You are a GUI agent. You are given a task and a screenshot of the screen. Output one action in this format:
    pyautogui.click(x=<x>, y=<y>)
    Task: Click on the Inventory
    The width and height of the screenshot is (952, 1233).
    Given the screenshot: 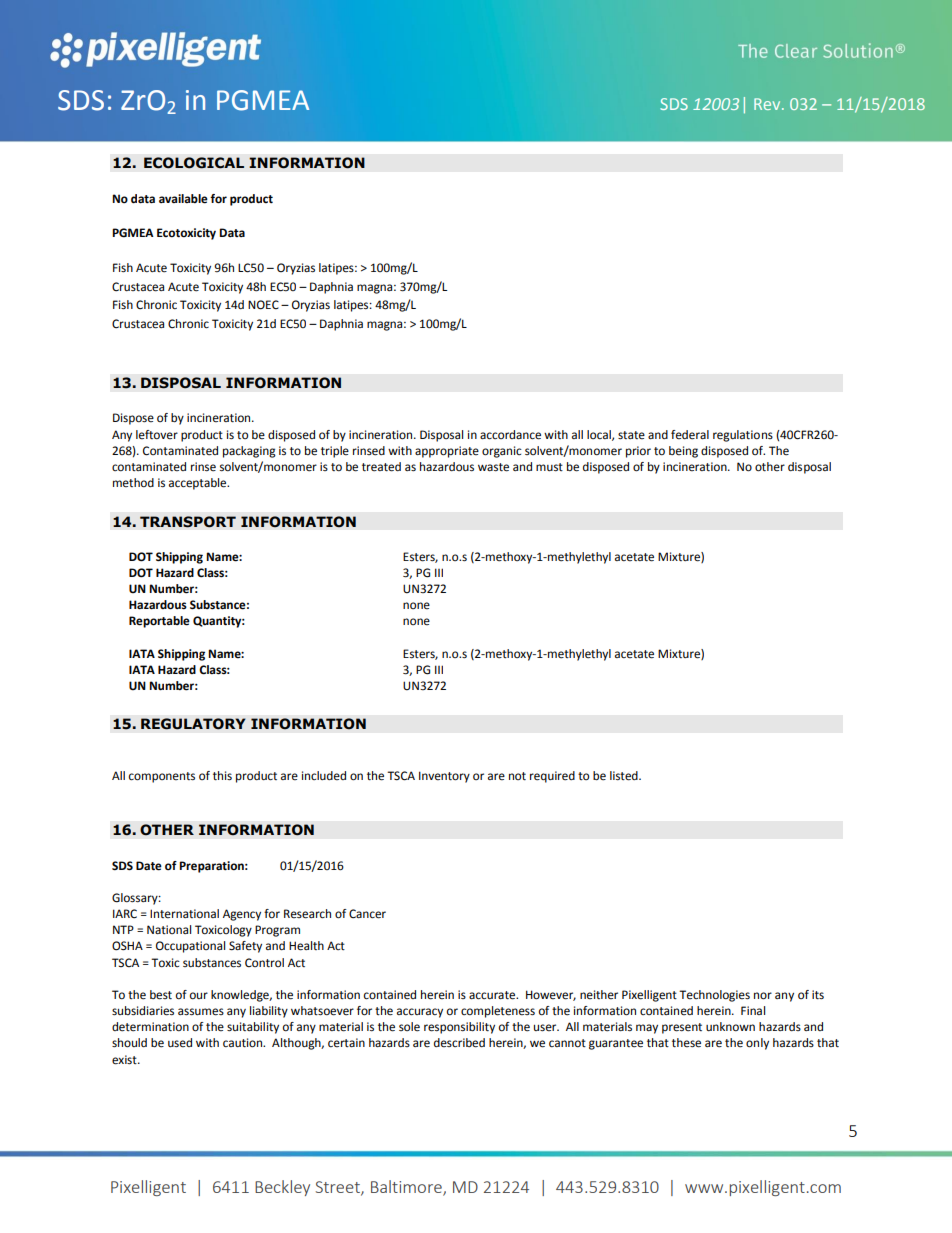 What is the action you would take?
    pyautogui.click(x=444, y=777)
